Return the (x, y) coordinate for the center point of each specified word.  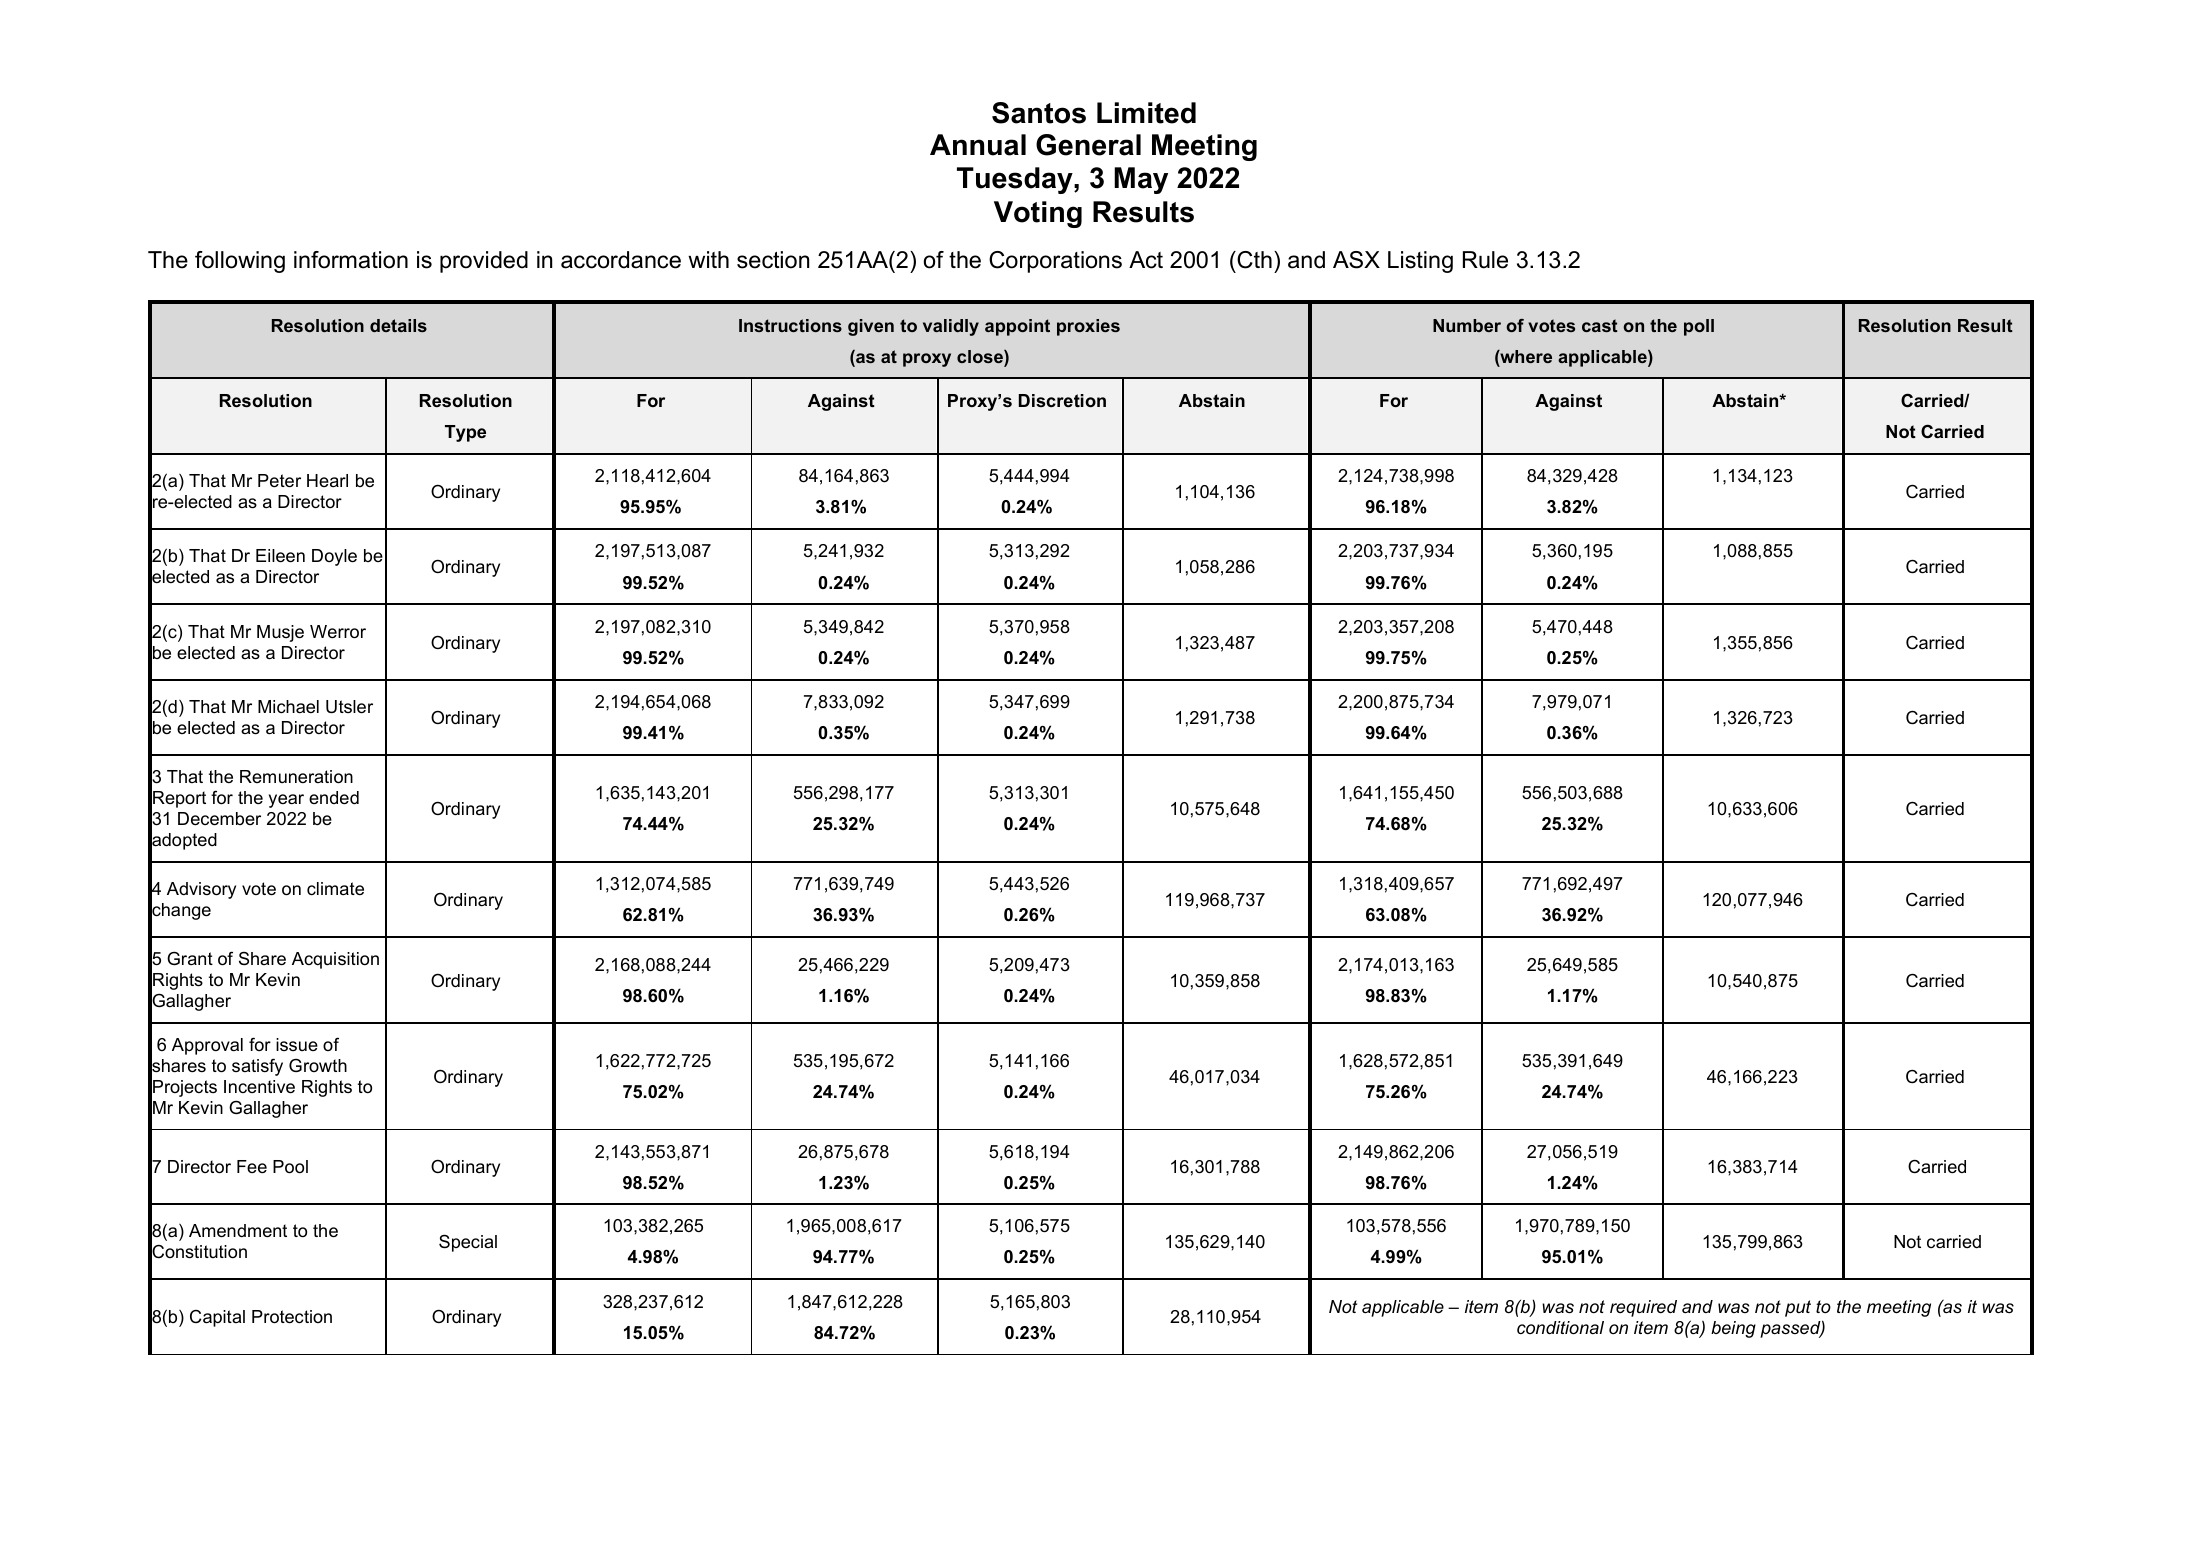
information (351, 260)
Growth (318, 1065)
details (398, 325)
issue (297, 1044)
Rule (1485, 260)
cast (1600, 325)
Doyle (334, 557)
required (1643, 1308)
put (1798, 1308)
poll (1699, 327)
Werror (338, 632)
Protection (292, 1317)
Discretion (1062, 400)
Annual (978, 145)
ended (334, 797)
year (286, 801)
